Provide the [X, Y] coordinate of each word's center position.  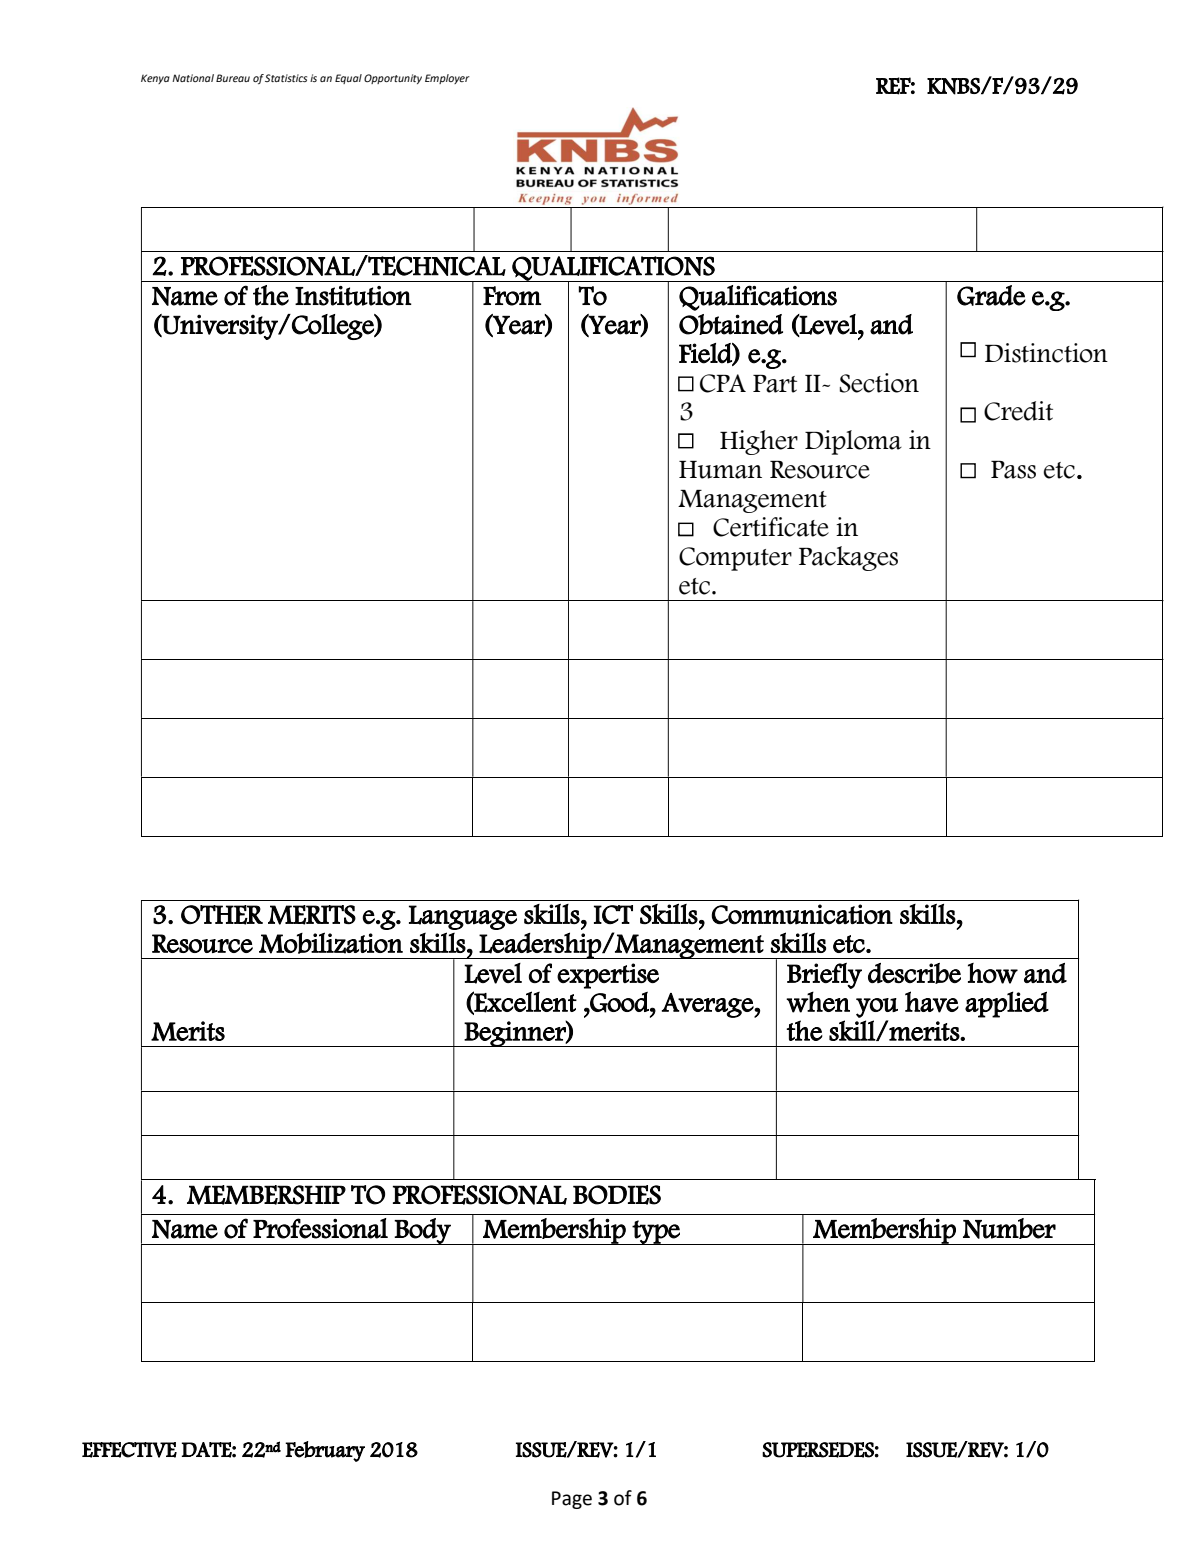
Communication [802, 914]
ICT [613, 914]
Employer [447, 79]
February [325, 1451]
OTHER [222, 915]
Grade [991, 295]
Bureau [233, 78]
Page [572, 1500]
